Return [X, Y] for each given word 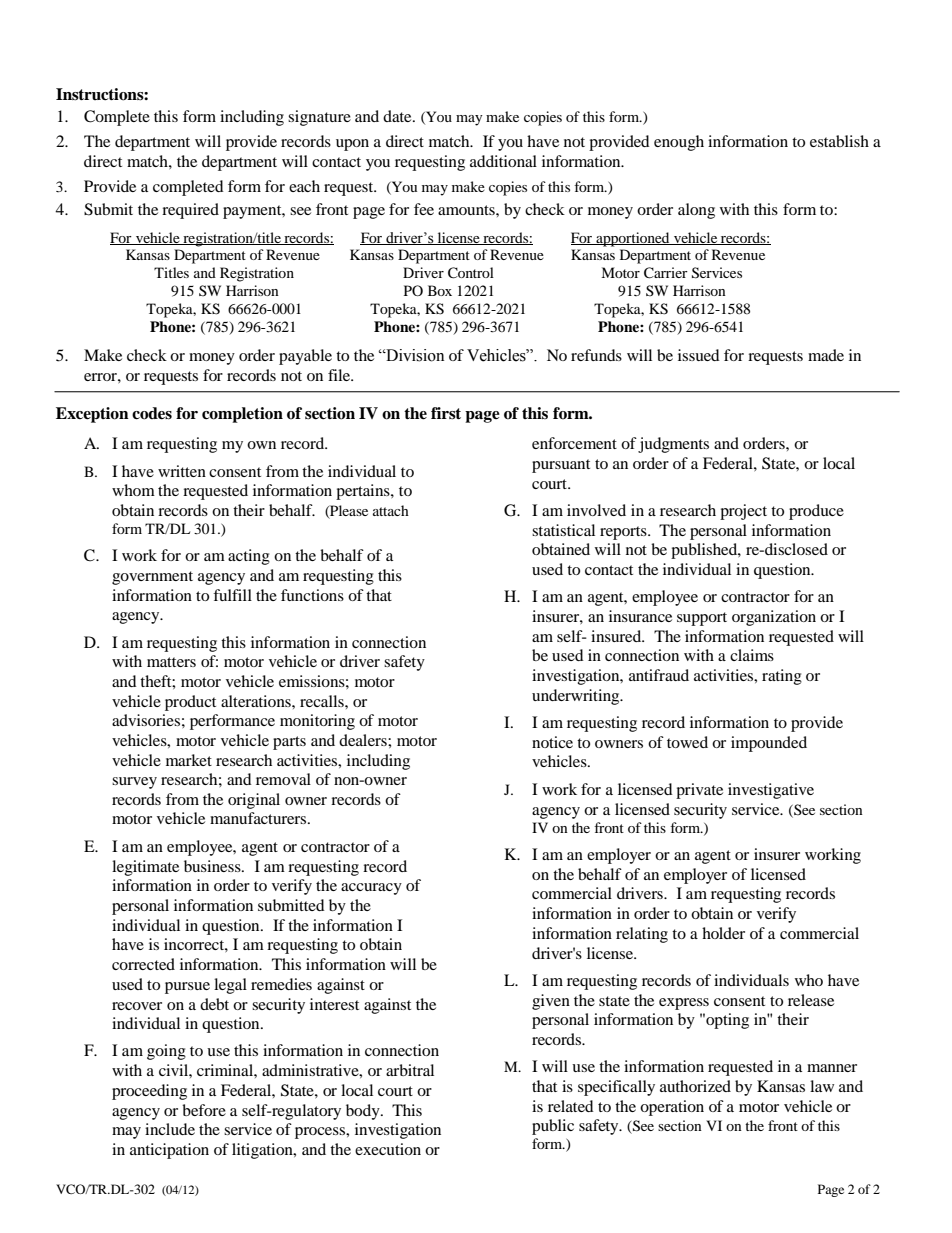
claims [752, 655]
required [190, 211]
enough [679, 143]
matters [171, 662]
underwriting [577, 697]
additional [503, 161]
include [170, 1129]
